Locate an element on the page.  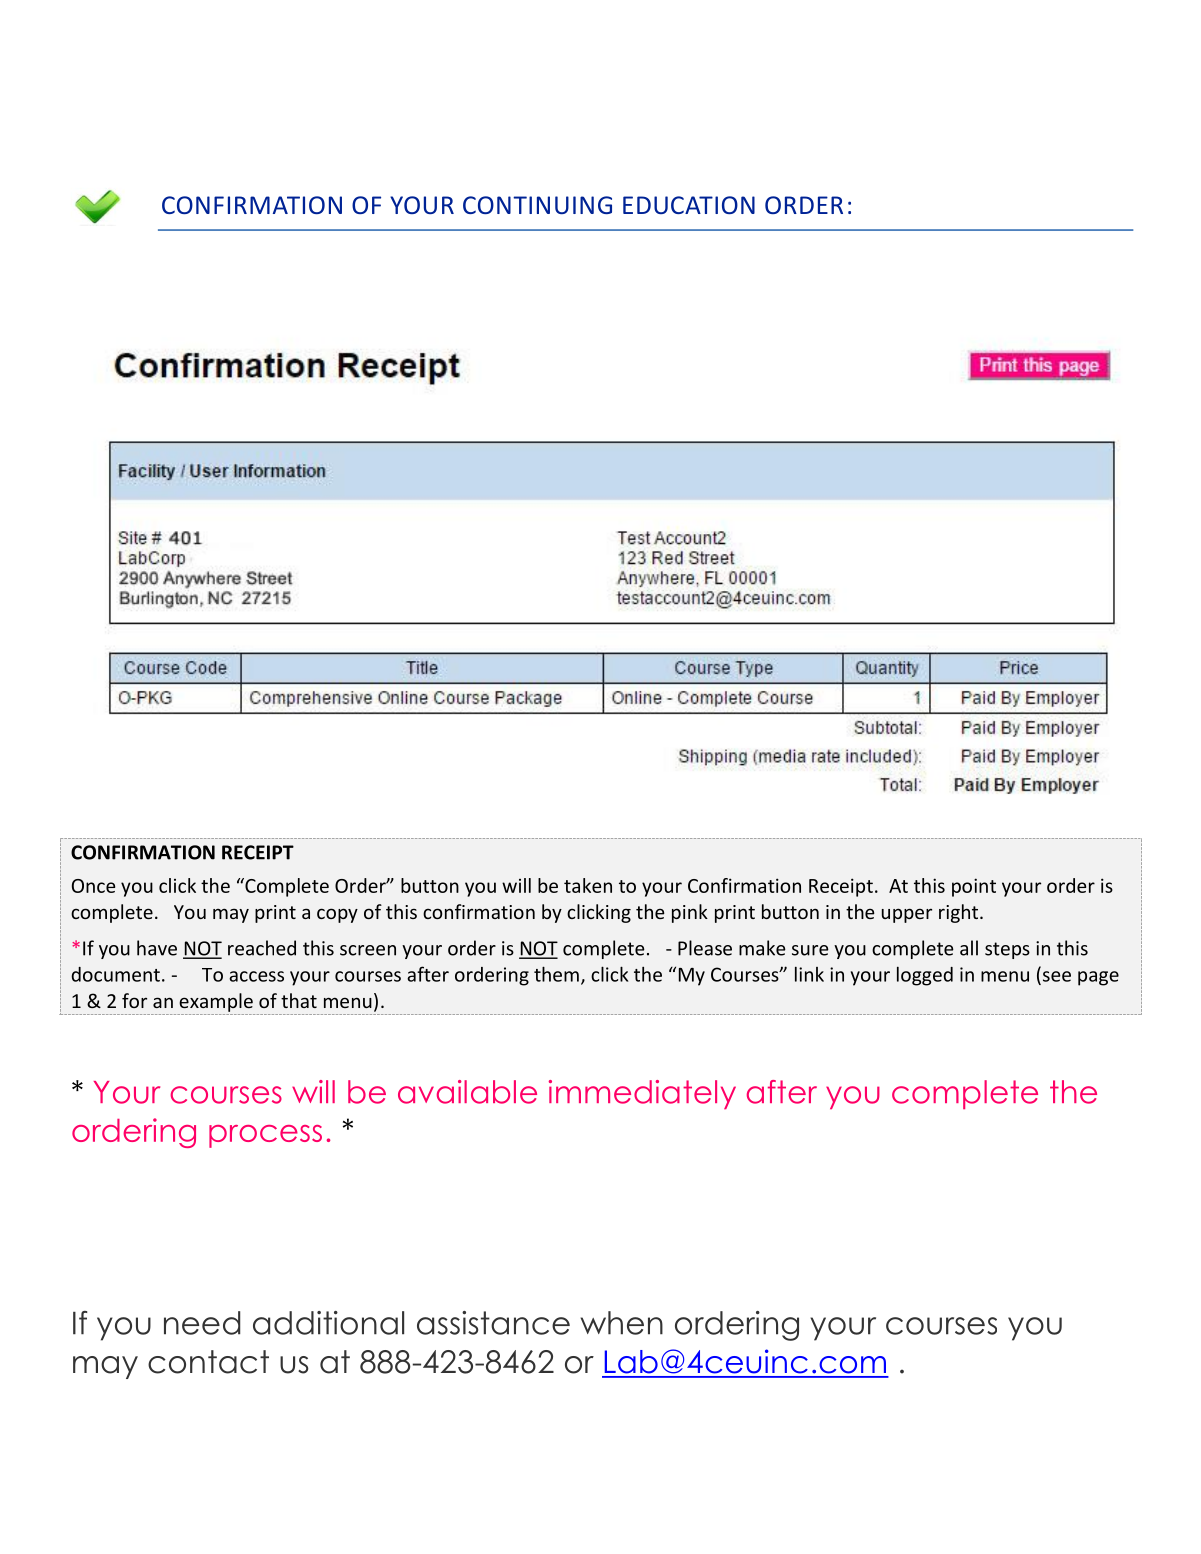
EDUCATION is located at coordinates (689, 205).
